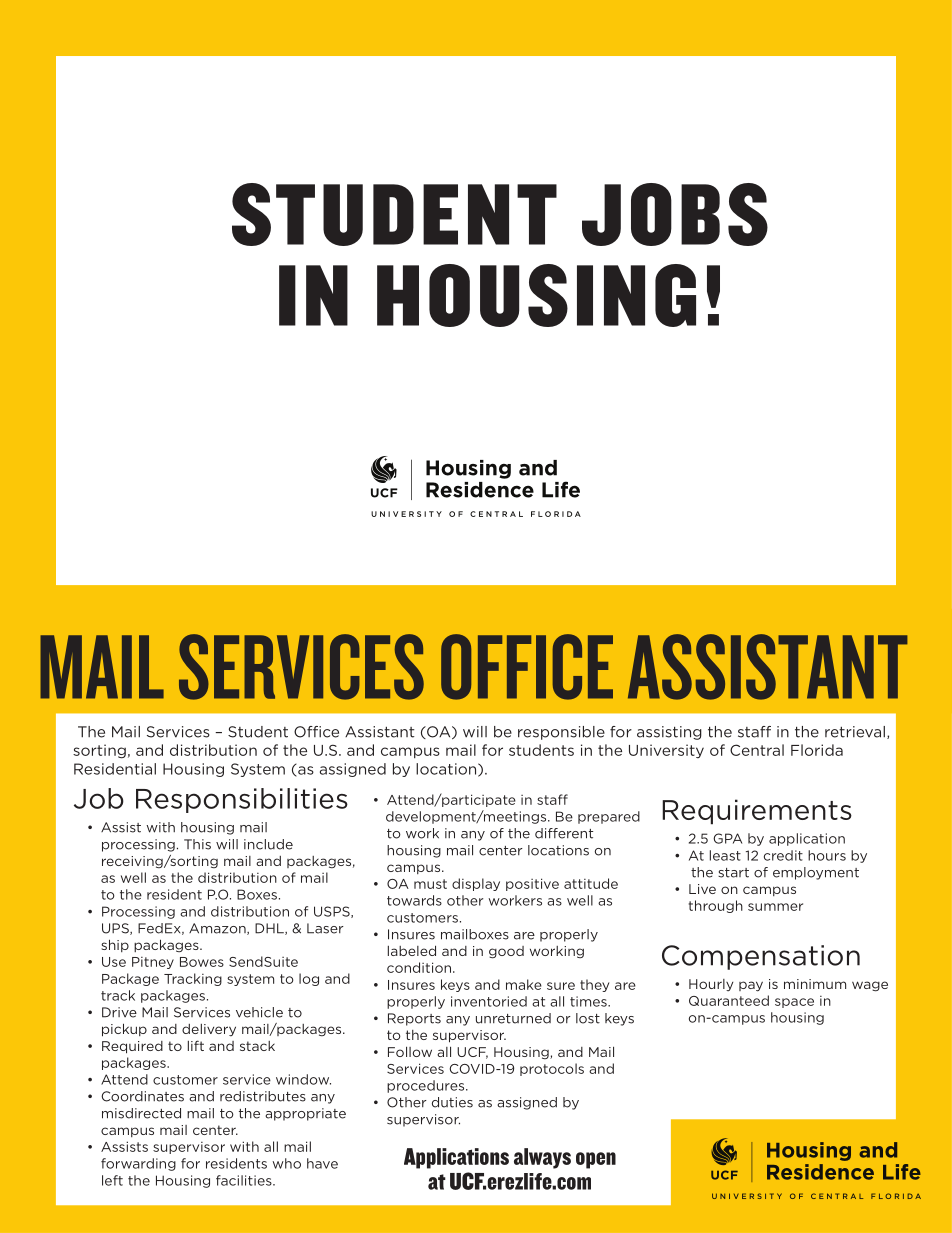  What do you see at coordinates (666, 751) in the image?
I see `University` at bounding box center [666, 751].
